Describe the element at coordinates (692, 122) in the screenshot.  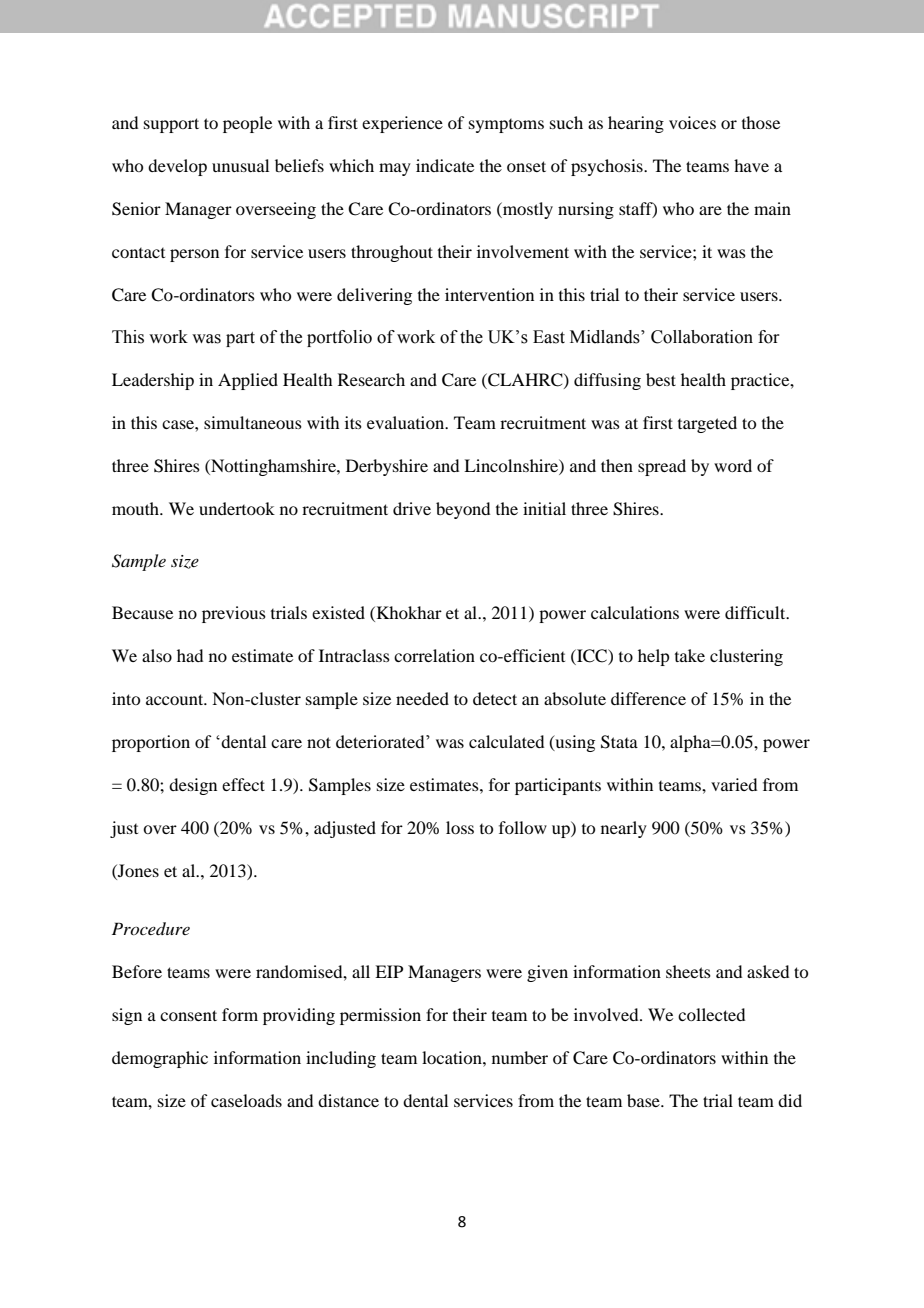
I see `voices` at that location.
